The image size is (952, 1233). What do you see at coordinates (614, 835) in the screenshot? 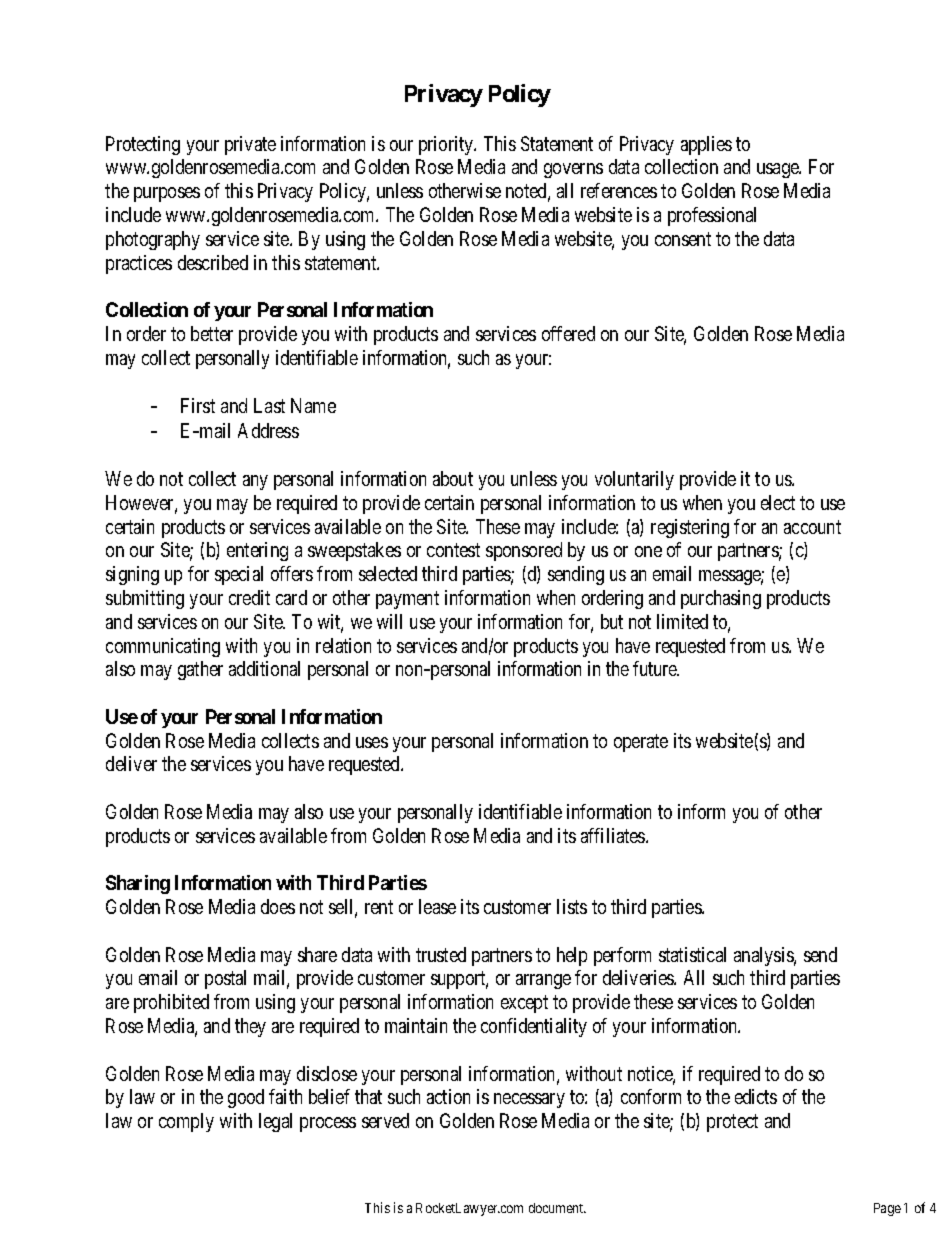
I see `affiliates` at bounding box center [614, 835].
